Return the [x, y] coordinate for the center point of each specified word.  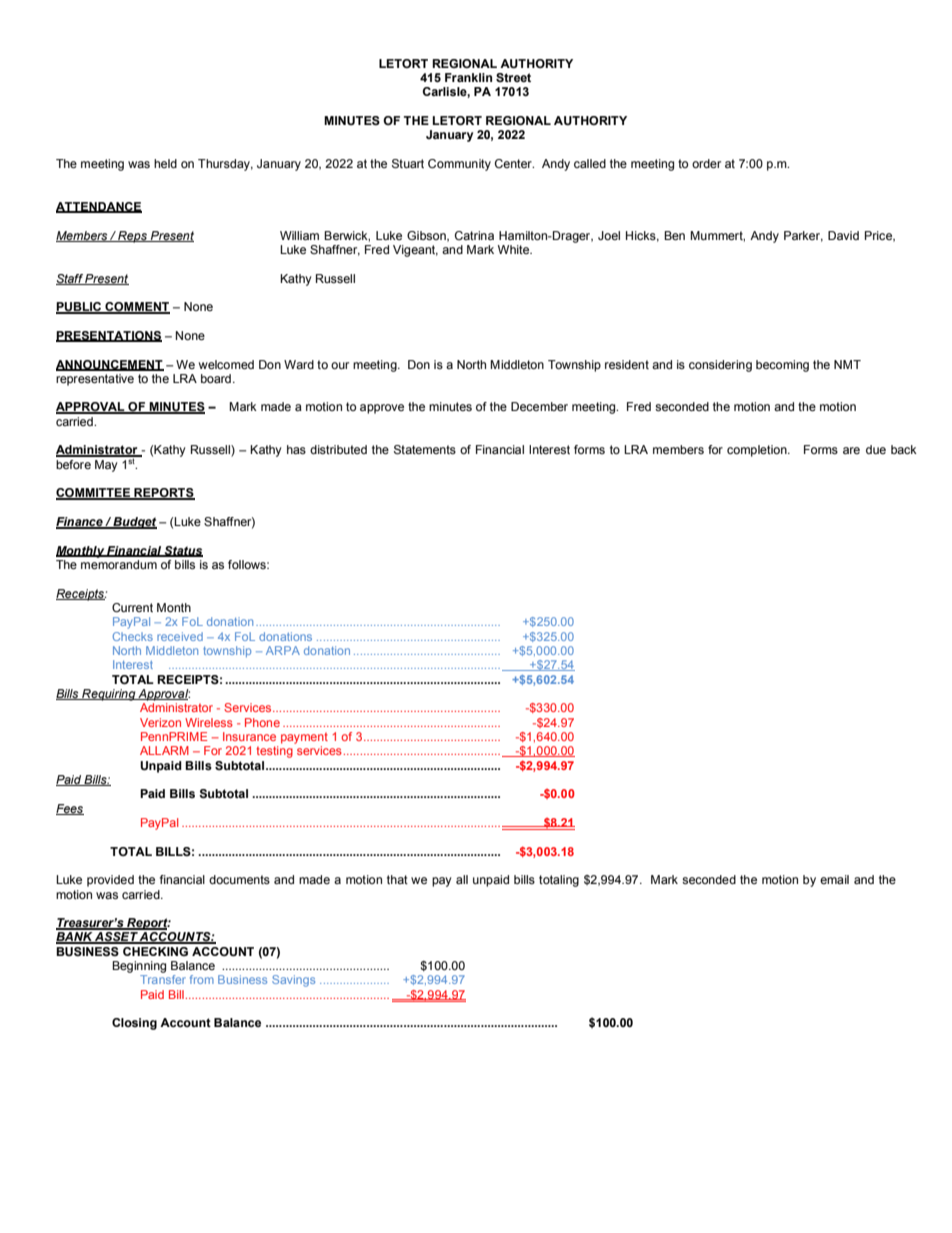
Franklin [468, 77]
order [706, 163]
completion [758, 451]
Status [183, 551]
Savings [293, 981]
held [165, 163]
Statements [425, 450]
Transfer [163, 979]
